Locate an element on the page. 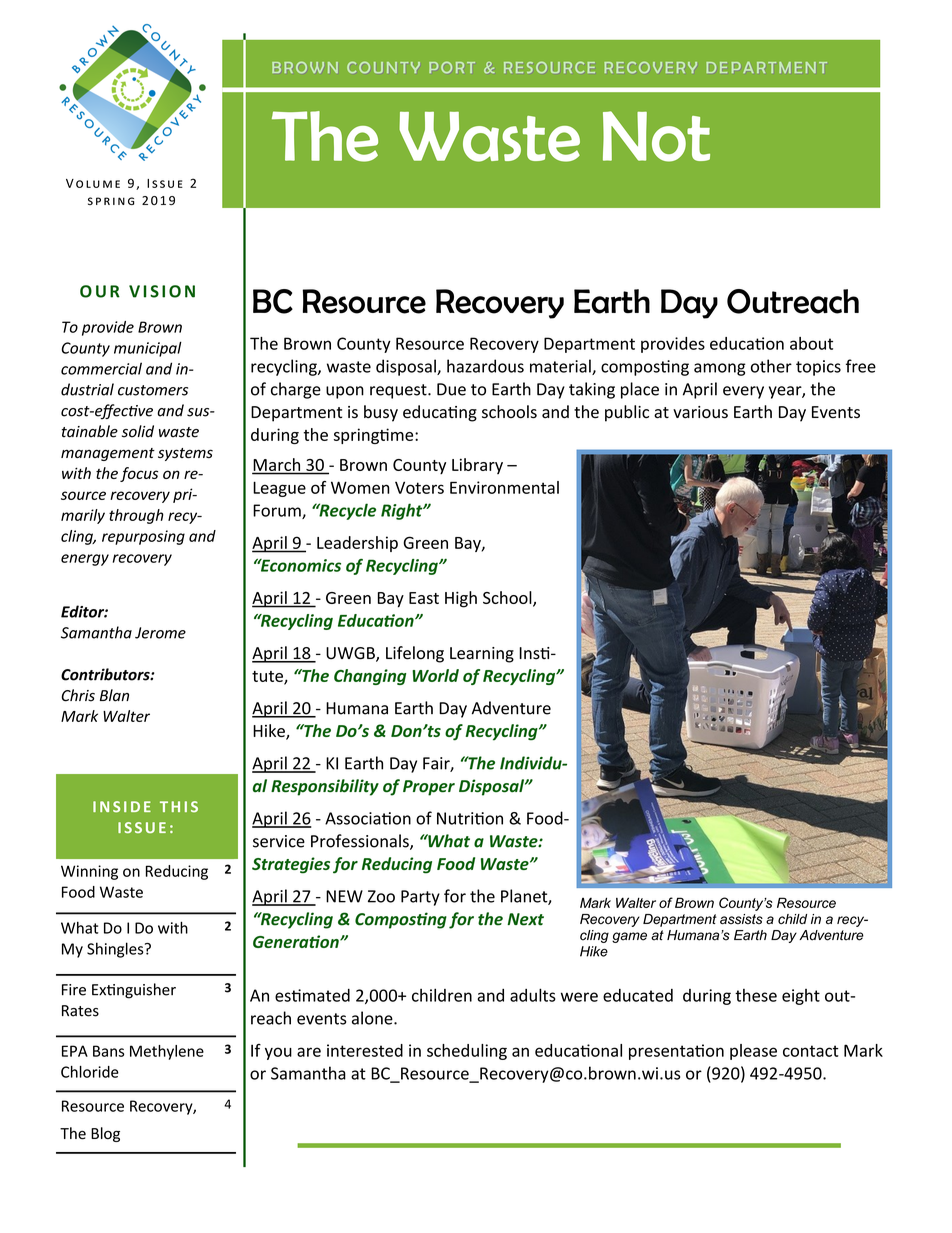  Not is located at coordinates (656, 136).
